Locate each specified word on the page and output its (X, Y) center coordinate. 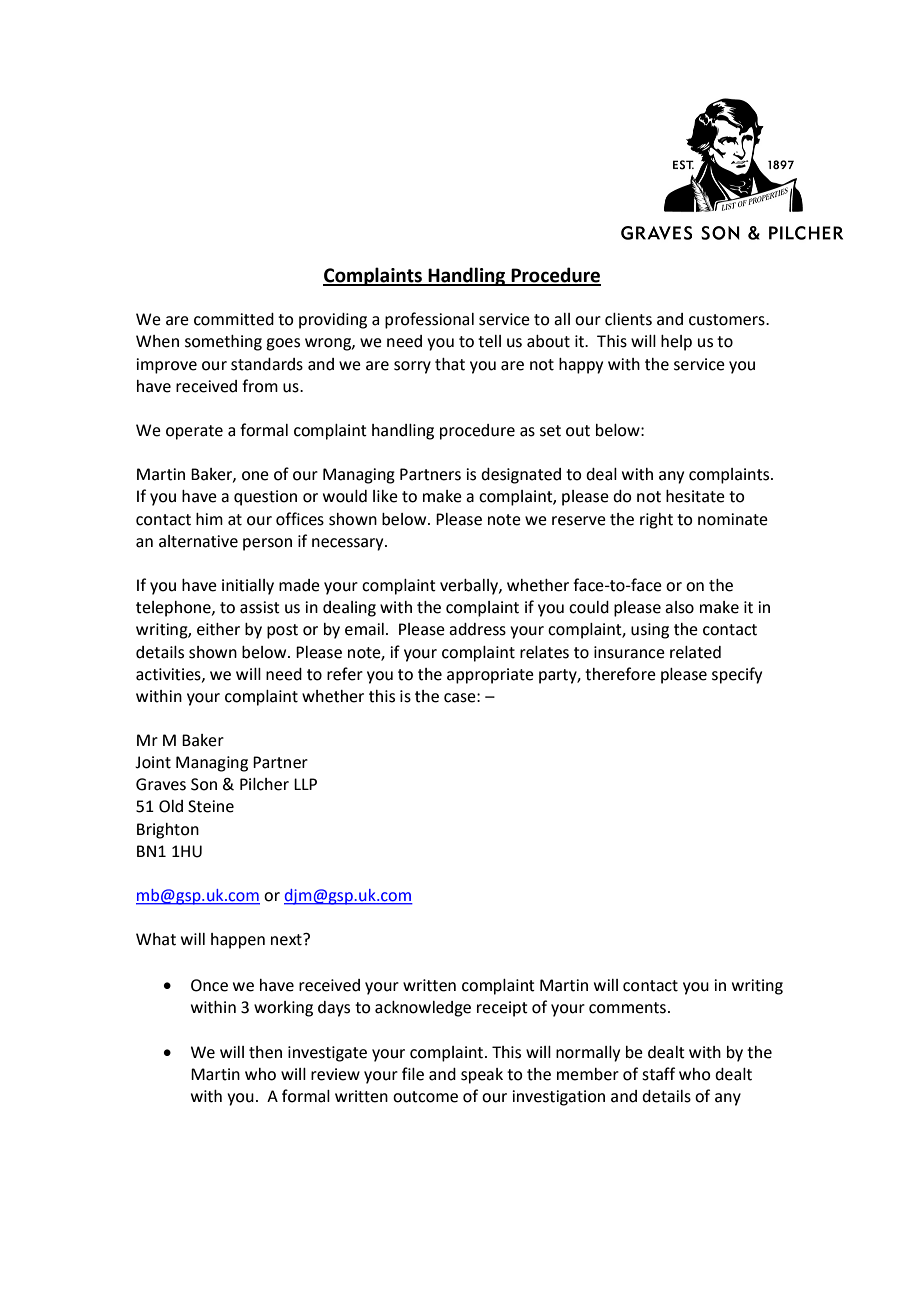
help (676, 343)
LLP (305, 784)
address (477, 629)
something (223, 343)
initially (248, 587)
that (450, 364)
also (679, 607)
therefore (620, 674)
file (413, 1074)
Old (171, 806)
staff (658, 1074)
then (265, 1052)
